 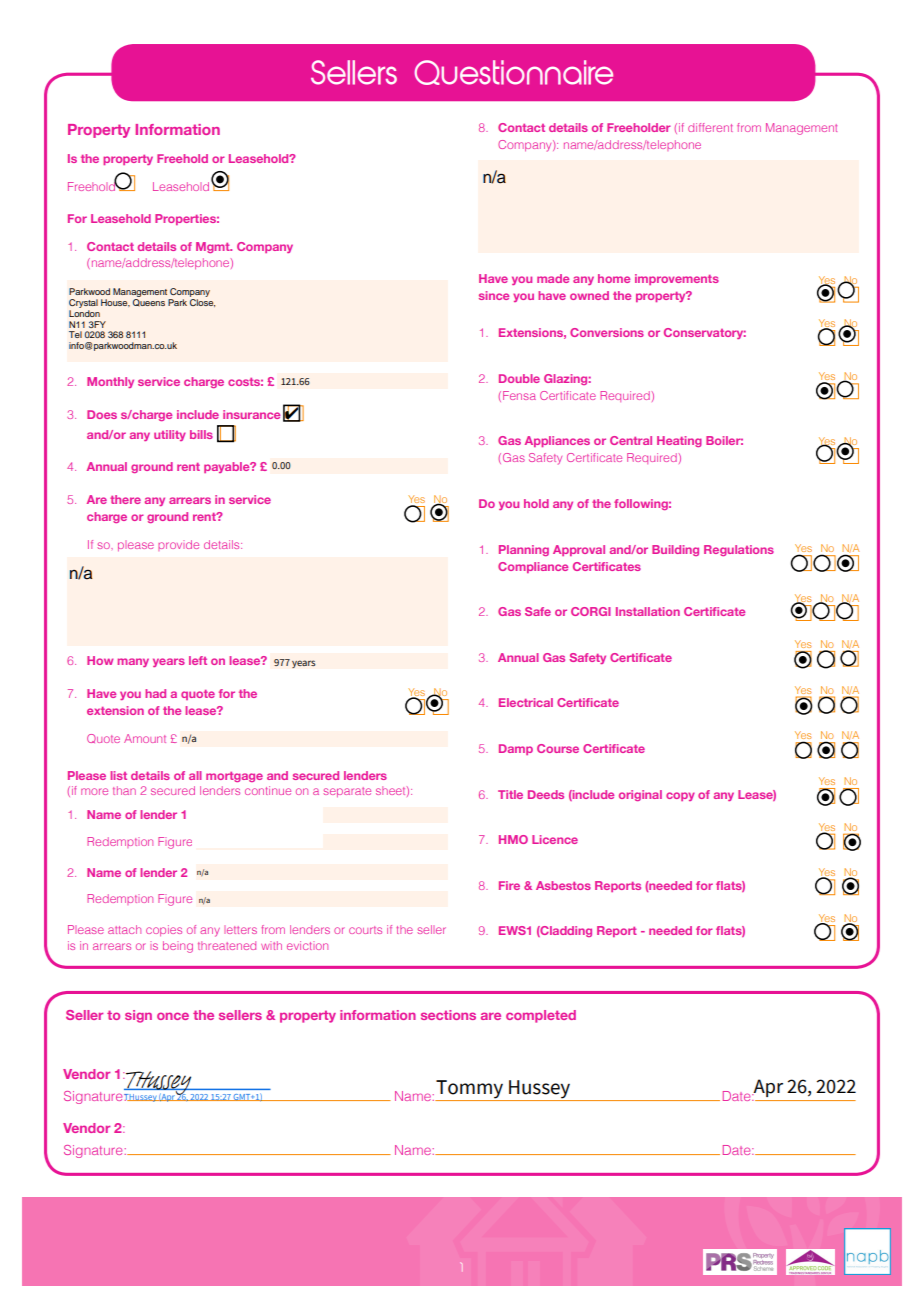 I want to click on completed, so click(x=541, y=1016).
